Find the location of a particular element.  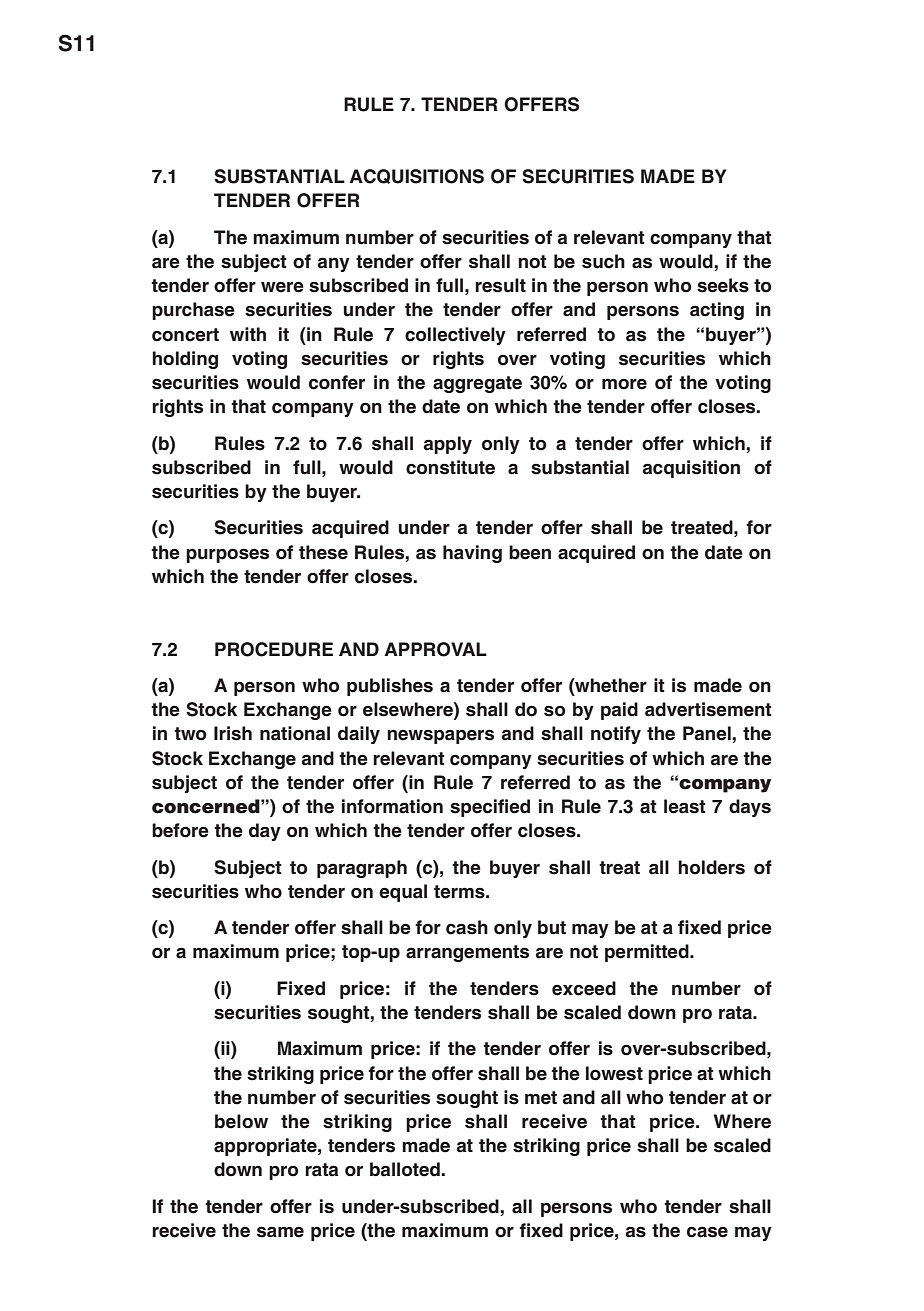

case is located at coordinates (707, 1232).
